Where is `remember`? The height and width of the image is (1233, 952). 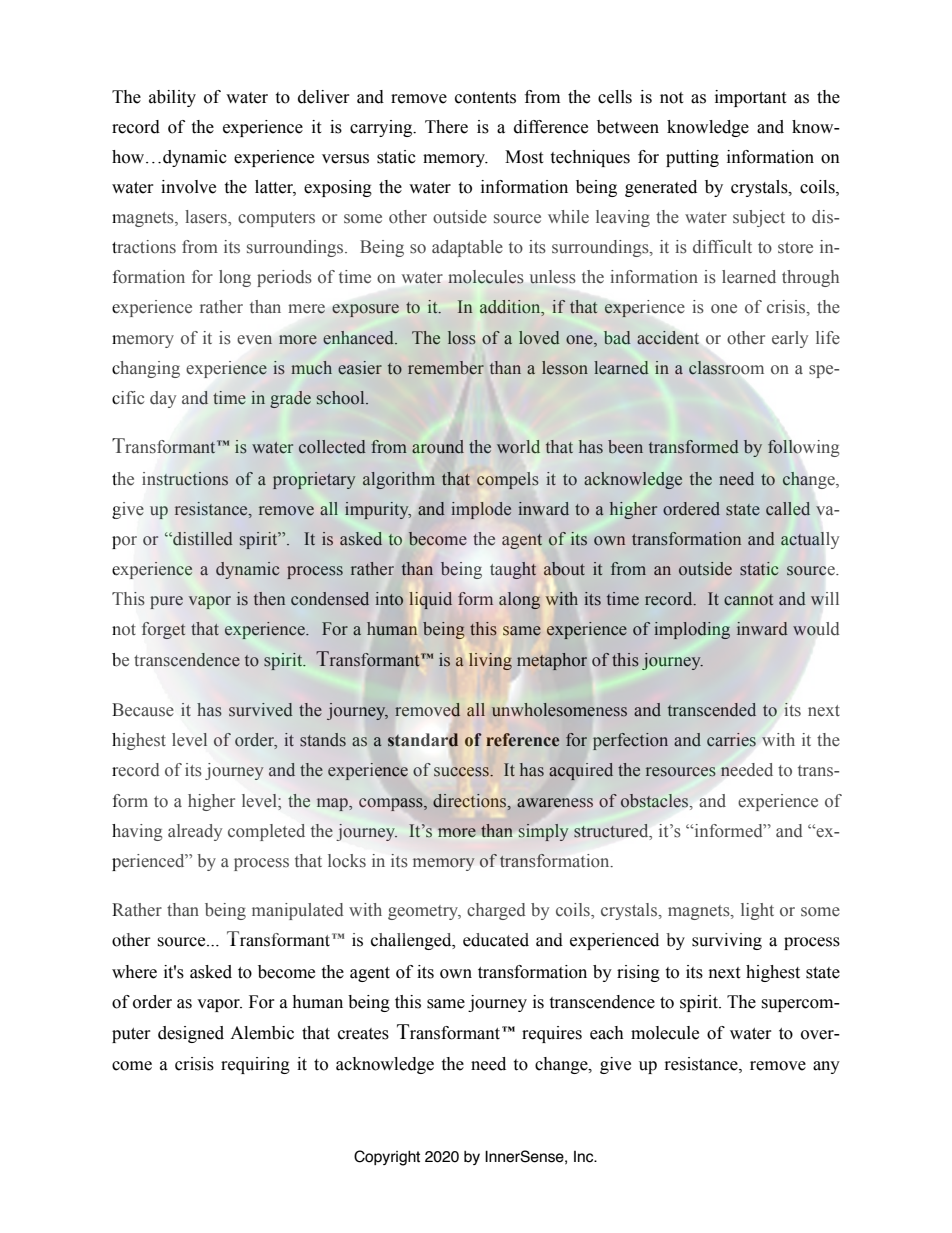 remember is located at coordinates (446, 368).
